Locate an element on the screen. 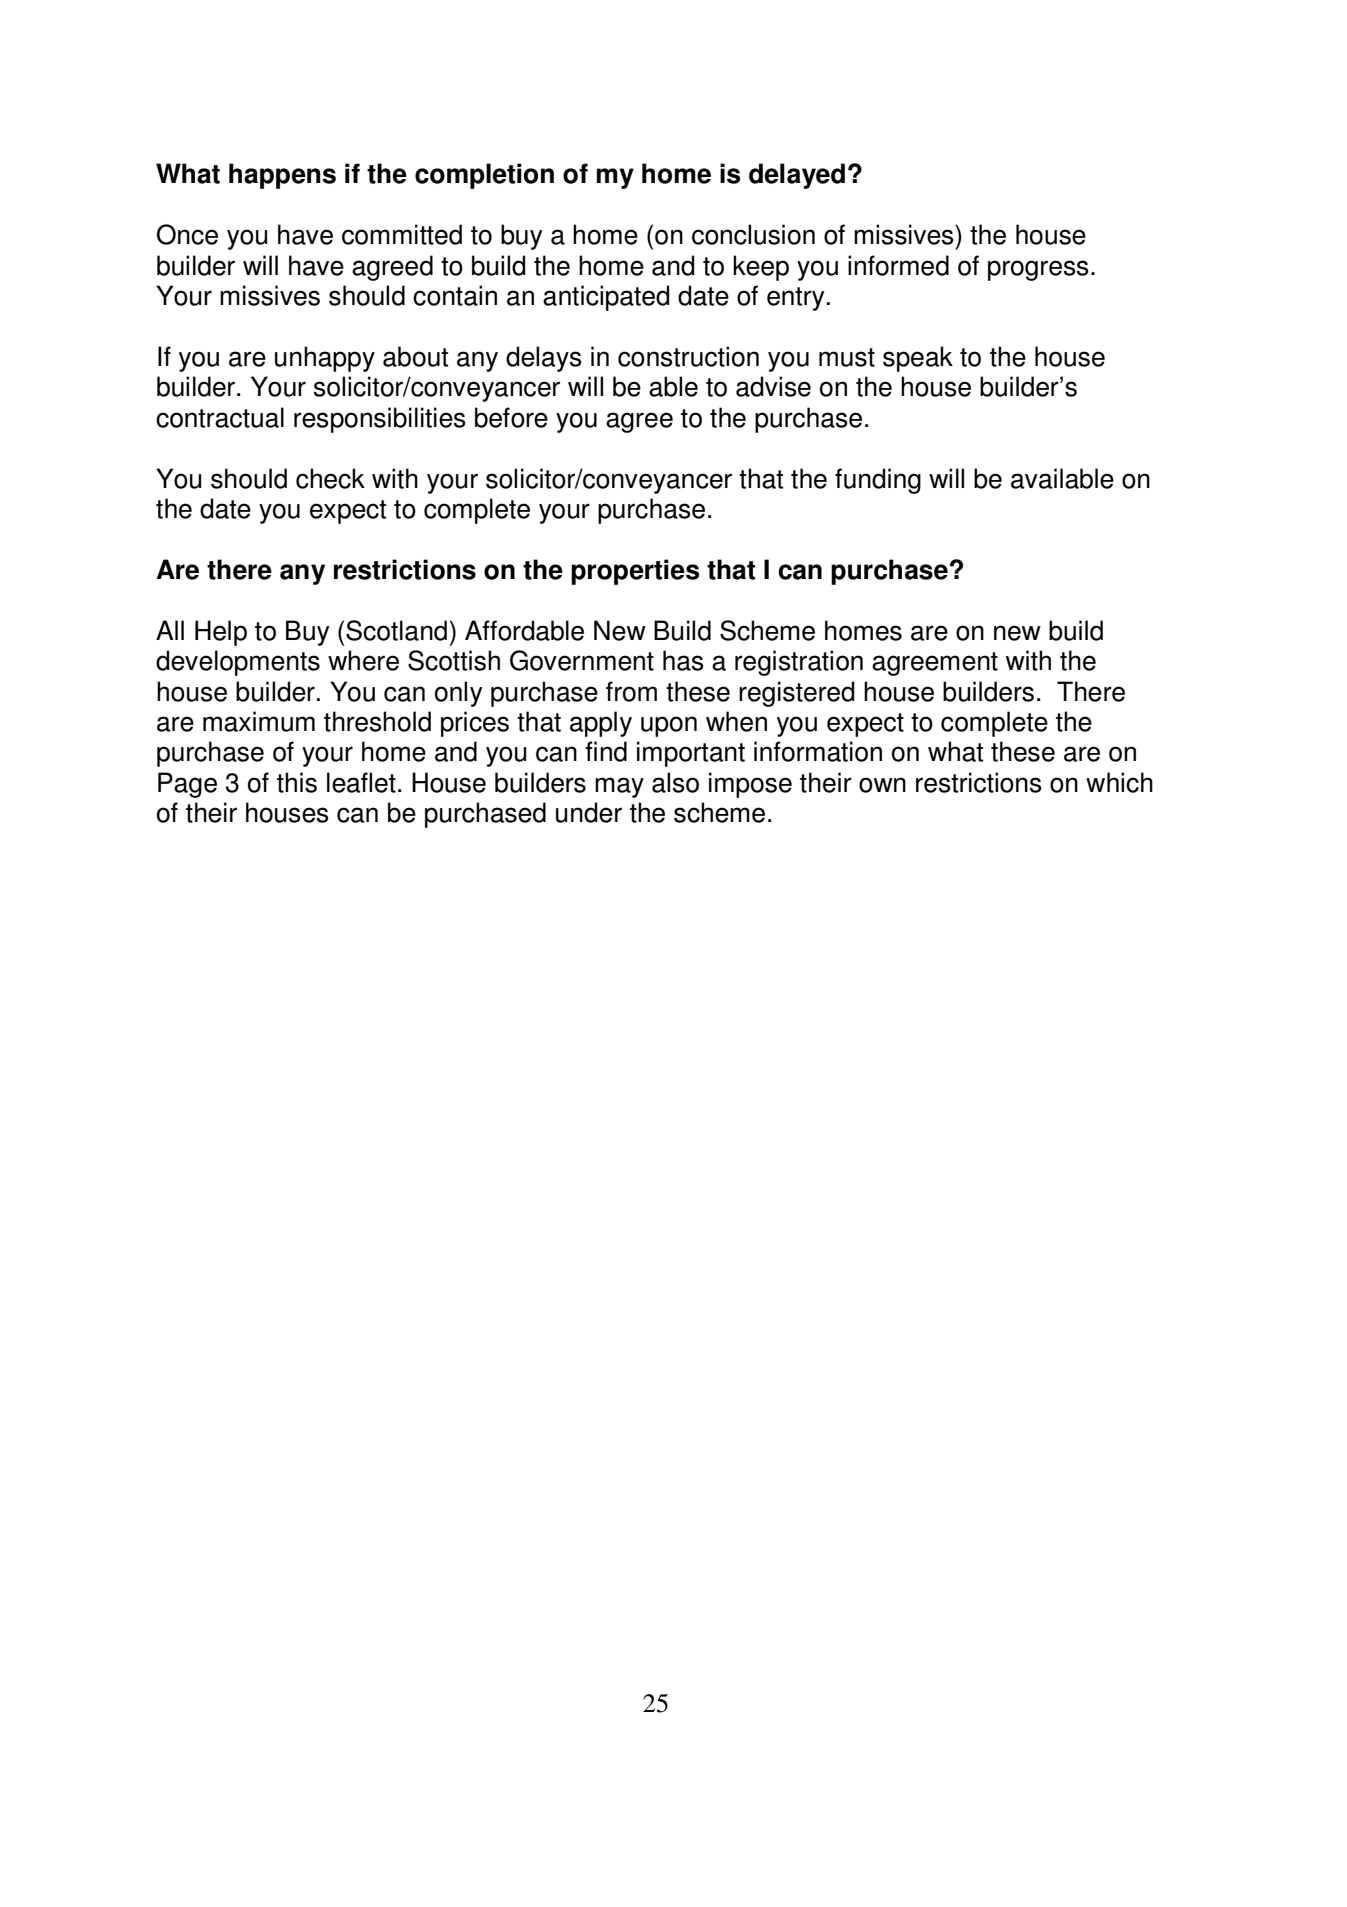 This screenshot has width=1347, height=1907. this is located at coordinates (297, 782).
